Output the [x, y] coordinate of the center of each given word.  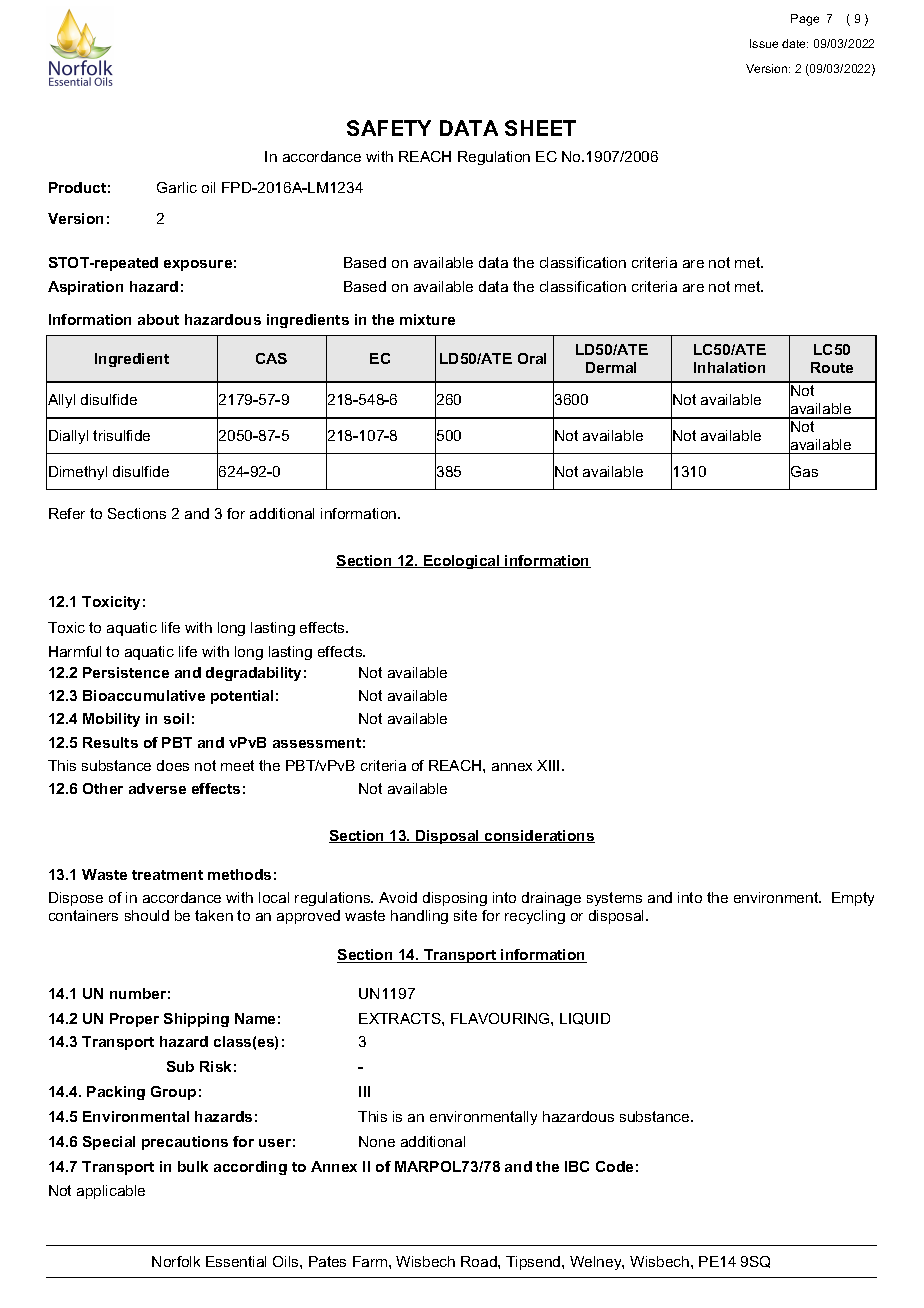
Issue [764, 43]
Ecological [462, 562]
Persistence [126, 672]
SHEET [540, 128]
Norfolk [176, 1261]
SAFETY [389, 128]
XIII [548, 765]
